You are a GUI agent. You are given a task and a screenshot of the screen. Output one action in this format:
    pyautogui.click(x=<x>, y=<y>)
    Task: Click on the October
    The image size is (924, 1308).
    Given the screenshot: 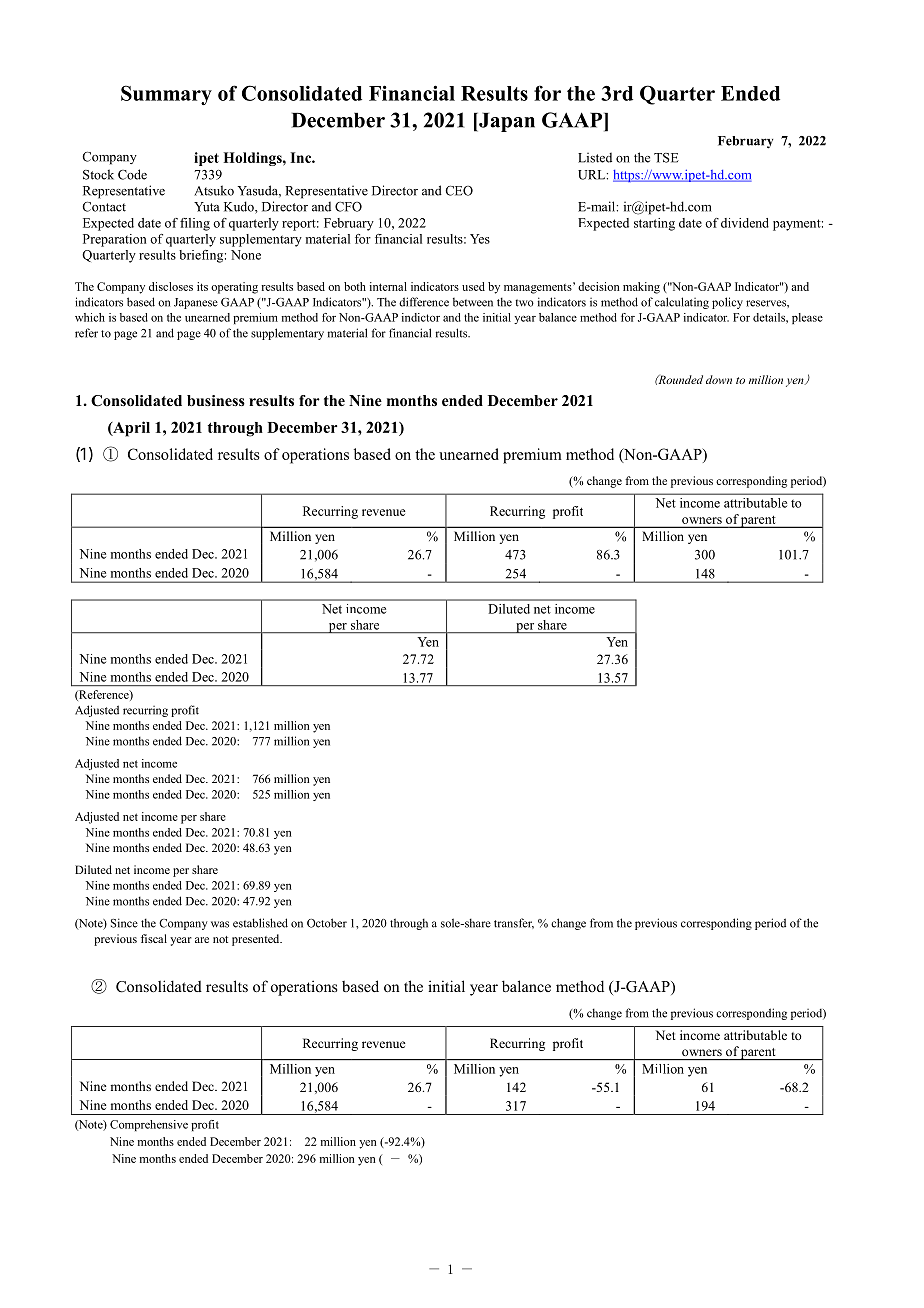 What is the action you would take?
    pyautogui.click(x=327, y=923)
